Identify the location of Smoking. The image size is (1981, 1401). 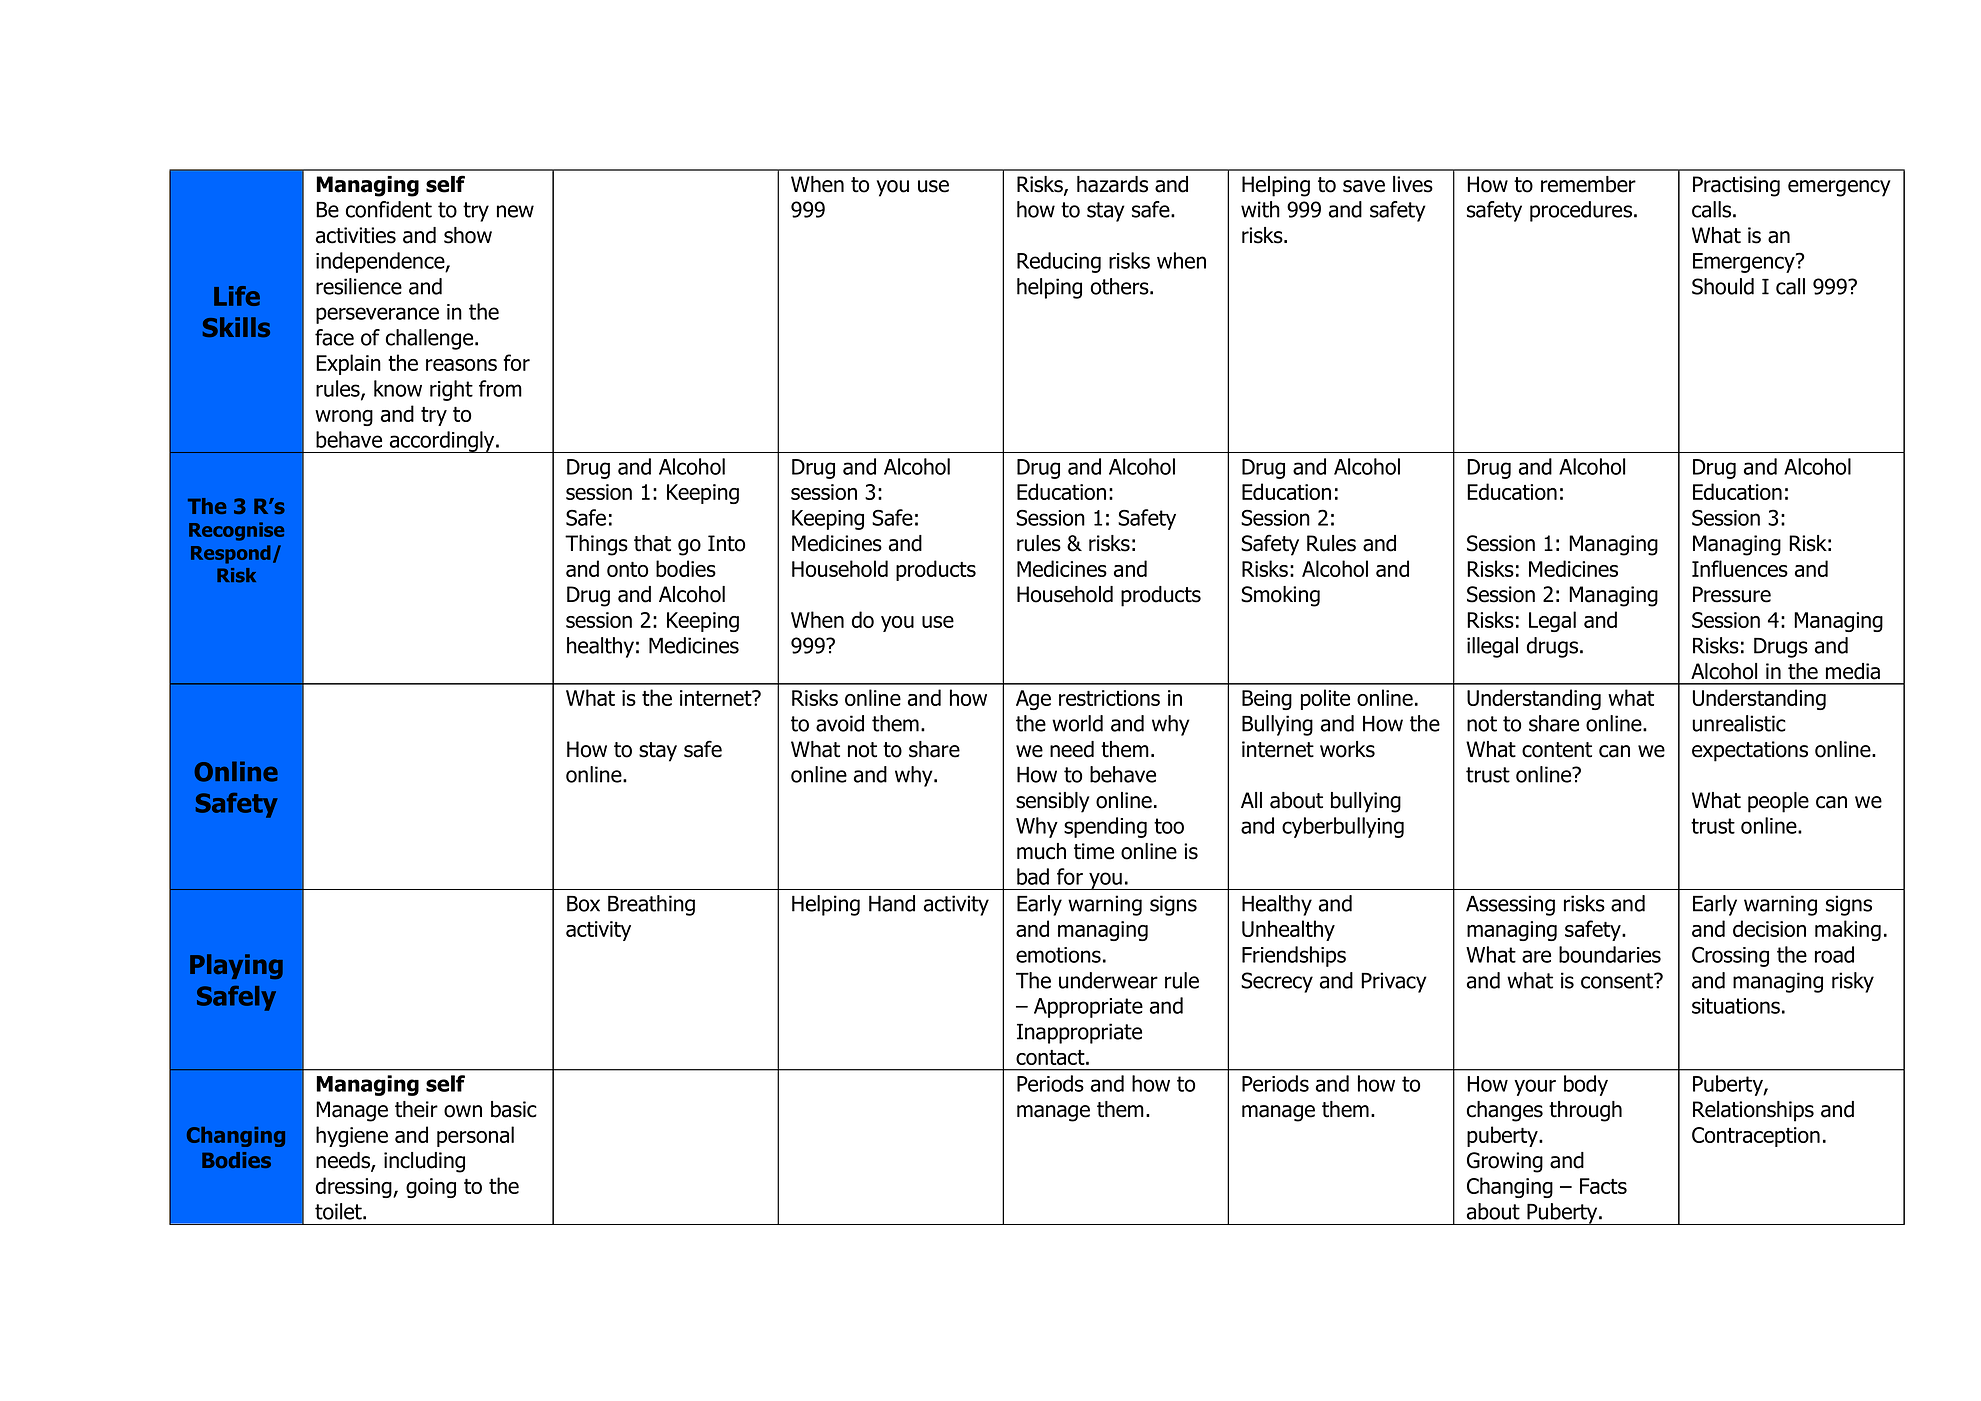
(1280, 596).
